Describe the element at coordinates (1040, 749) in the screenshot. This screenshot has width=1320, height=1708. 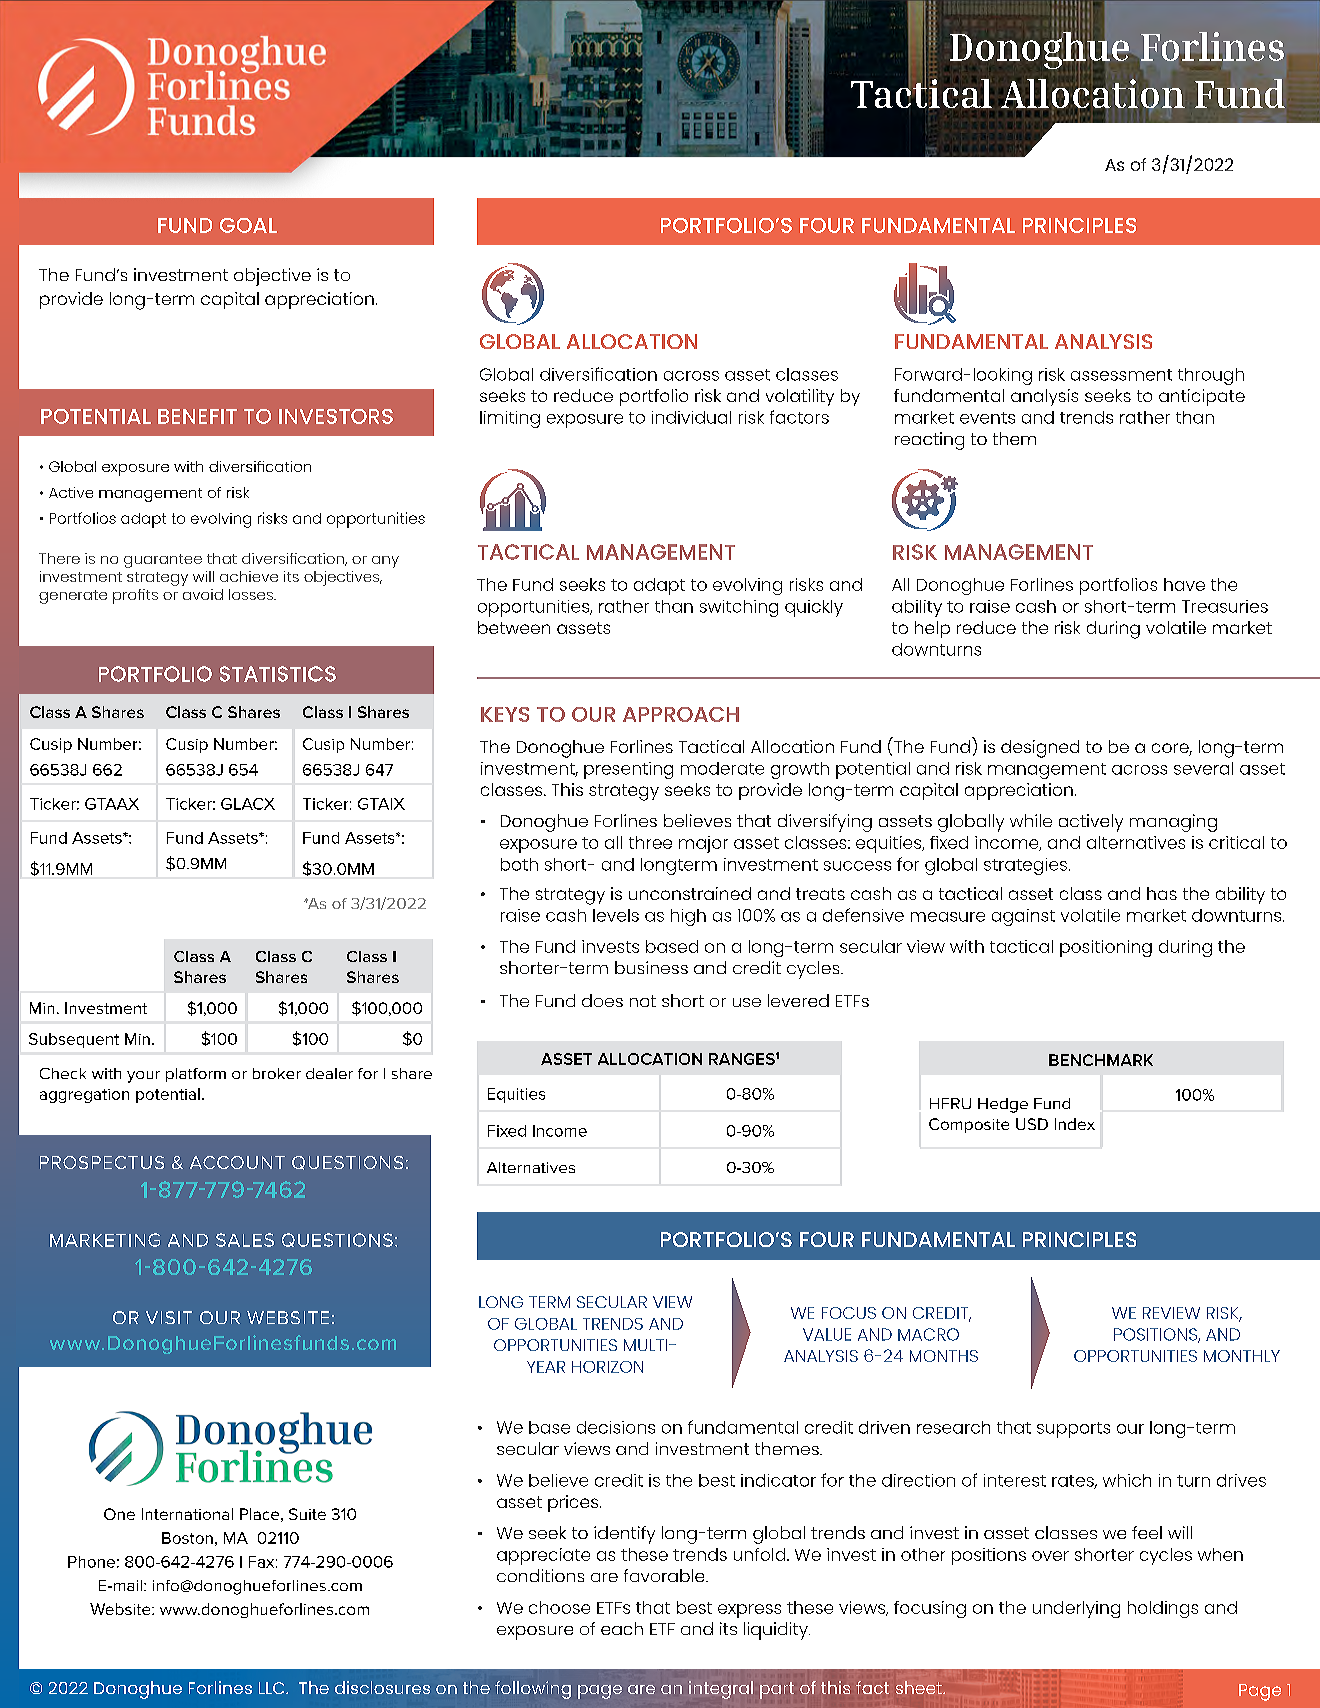
I see `designed` at that location.
